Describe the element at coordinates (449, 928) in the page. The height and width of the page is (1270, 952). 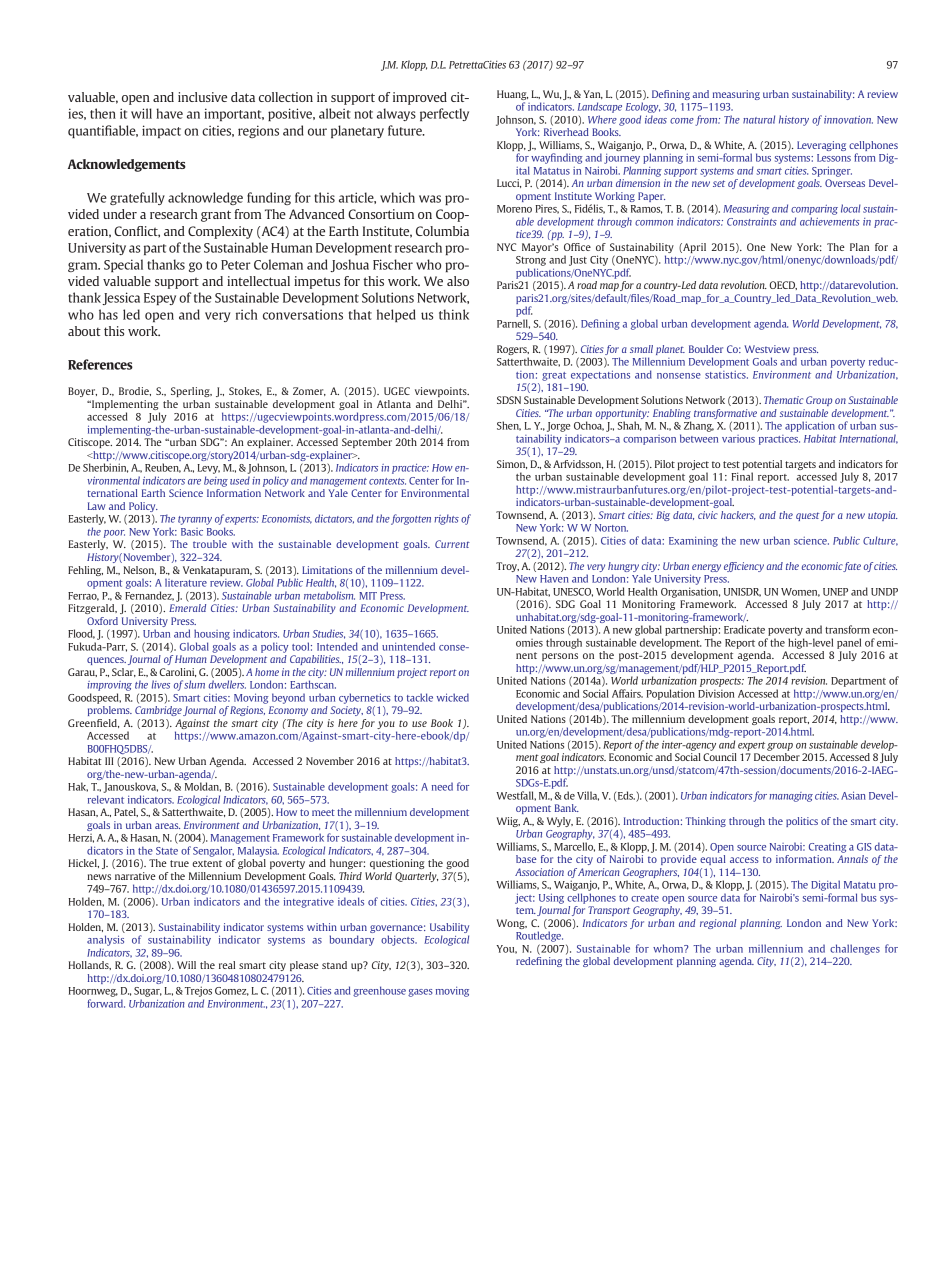
I see `Usability` at that location.
